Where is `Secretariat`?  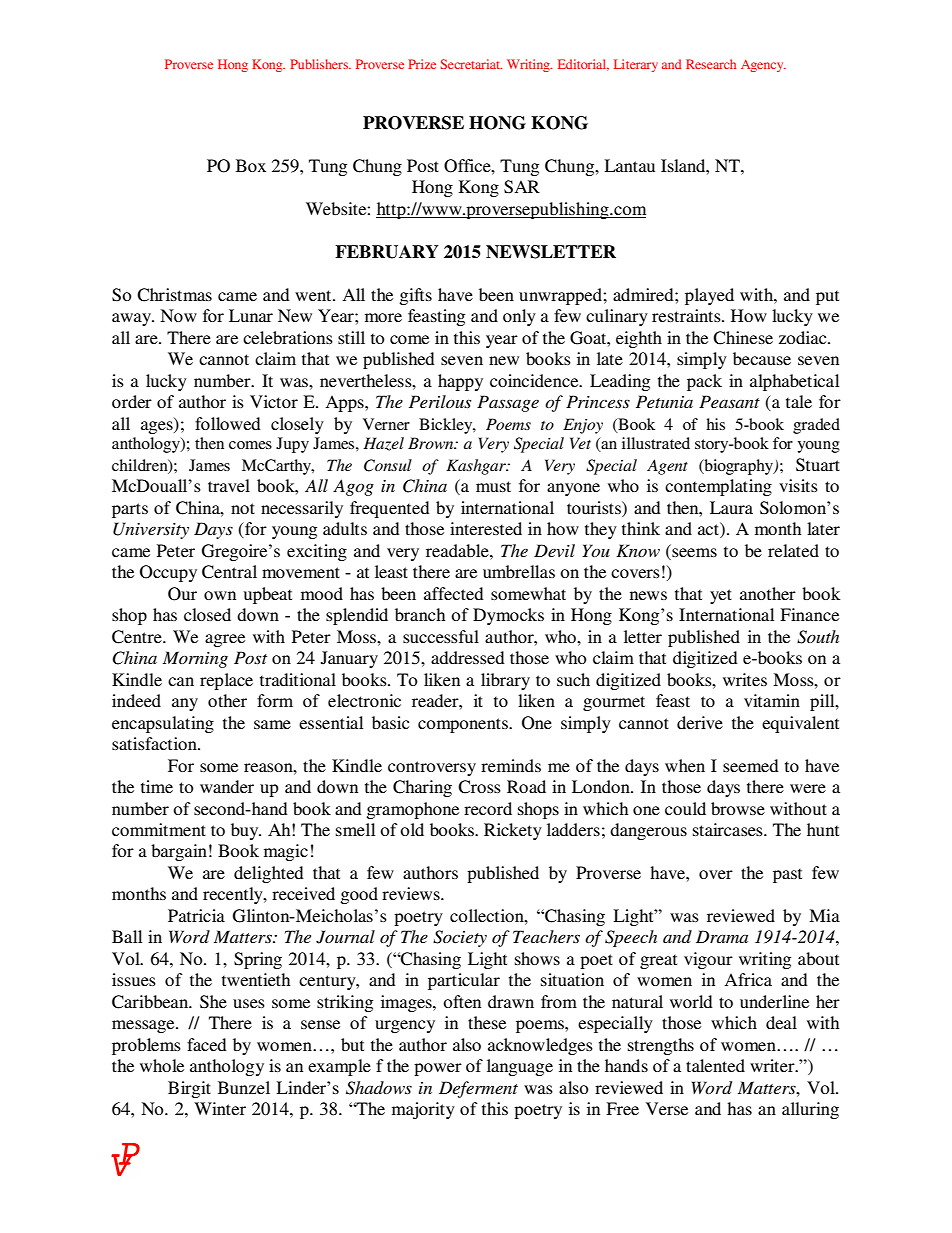
Secretariat is located at coordinates (471, 64).
